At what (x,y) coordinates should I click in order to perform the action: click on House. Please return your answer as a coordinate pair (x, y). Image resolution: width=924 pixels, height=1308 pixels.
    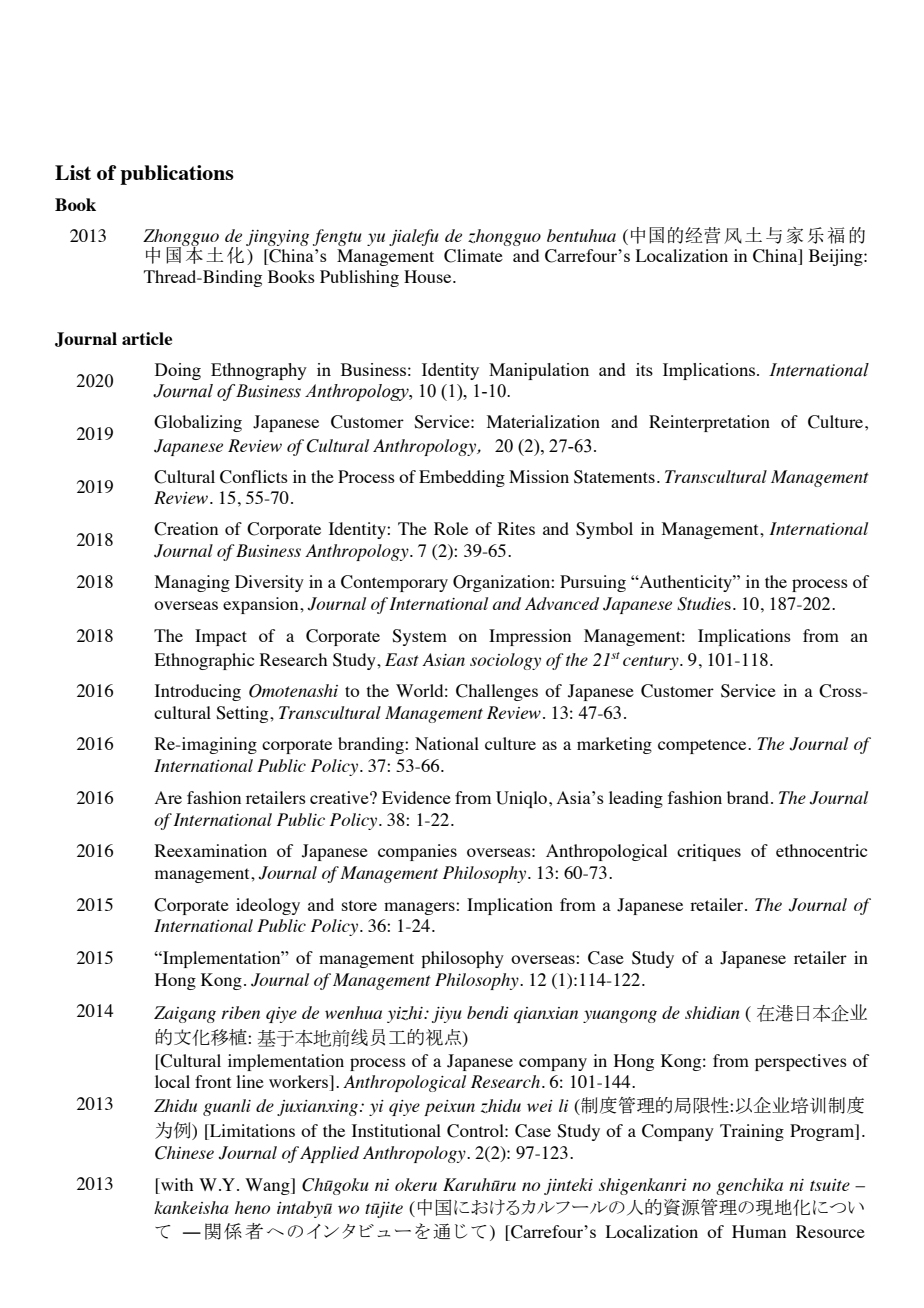
    Looking at the image, I should click on (429, 276).
